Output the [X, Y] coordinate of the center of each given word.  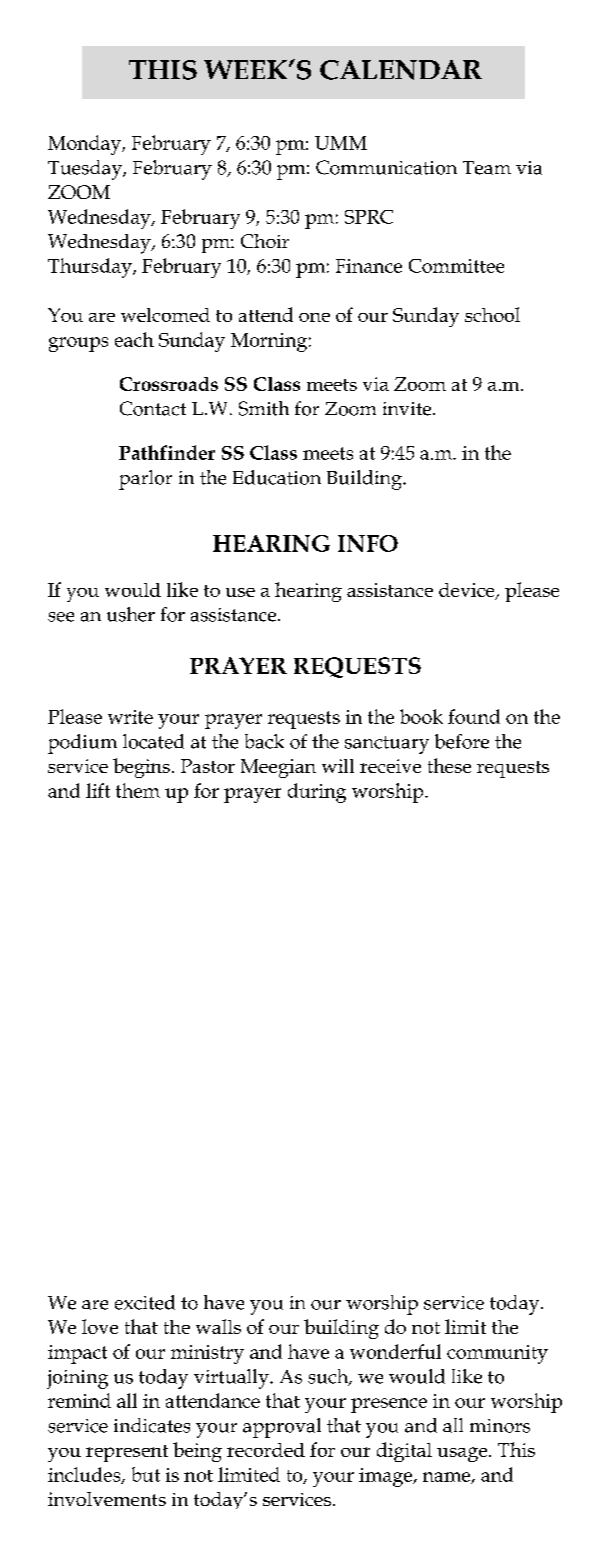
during [317, 793]
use [240, 592]
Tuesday [86, 170]
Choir [265, 241]
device [468, 591]
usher [131, 614]
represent [127, 1453]
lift [98, 790]
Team [487, 168]
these [449, 765]
